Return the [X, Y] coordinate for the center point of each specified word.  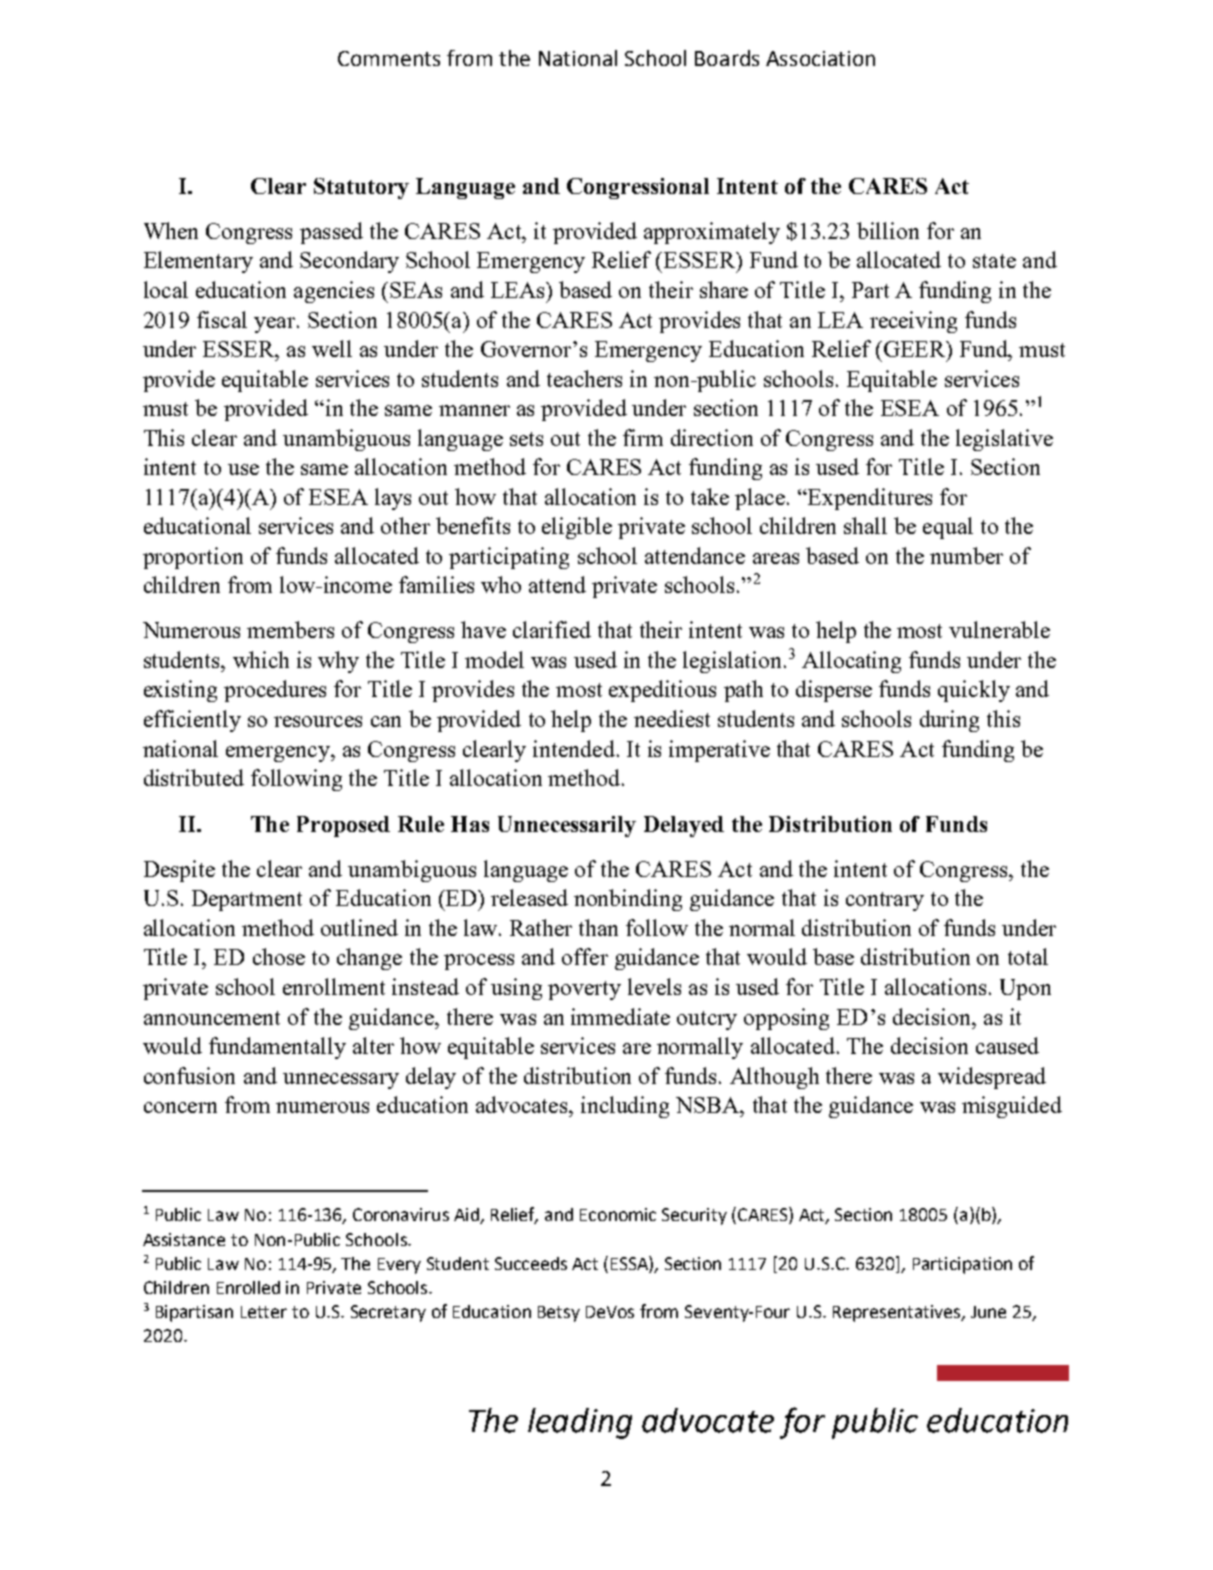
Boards [727, 58]
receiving [913, 322]
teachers [584, 378]
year [274, 325]
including [625, 1107]
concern [180, 1107]
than [598, 927]
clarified [552, 629]
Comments [389, 58]
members [290, 629]
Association [820, 58]
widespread [992, 1078]
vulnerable [999, 629]
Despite [179, 871]
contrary [885, 901]
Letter [264, 1312]
